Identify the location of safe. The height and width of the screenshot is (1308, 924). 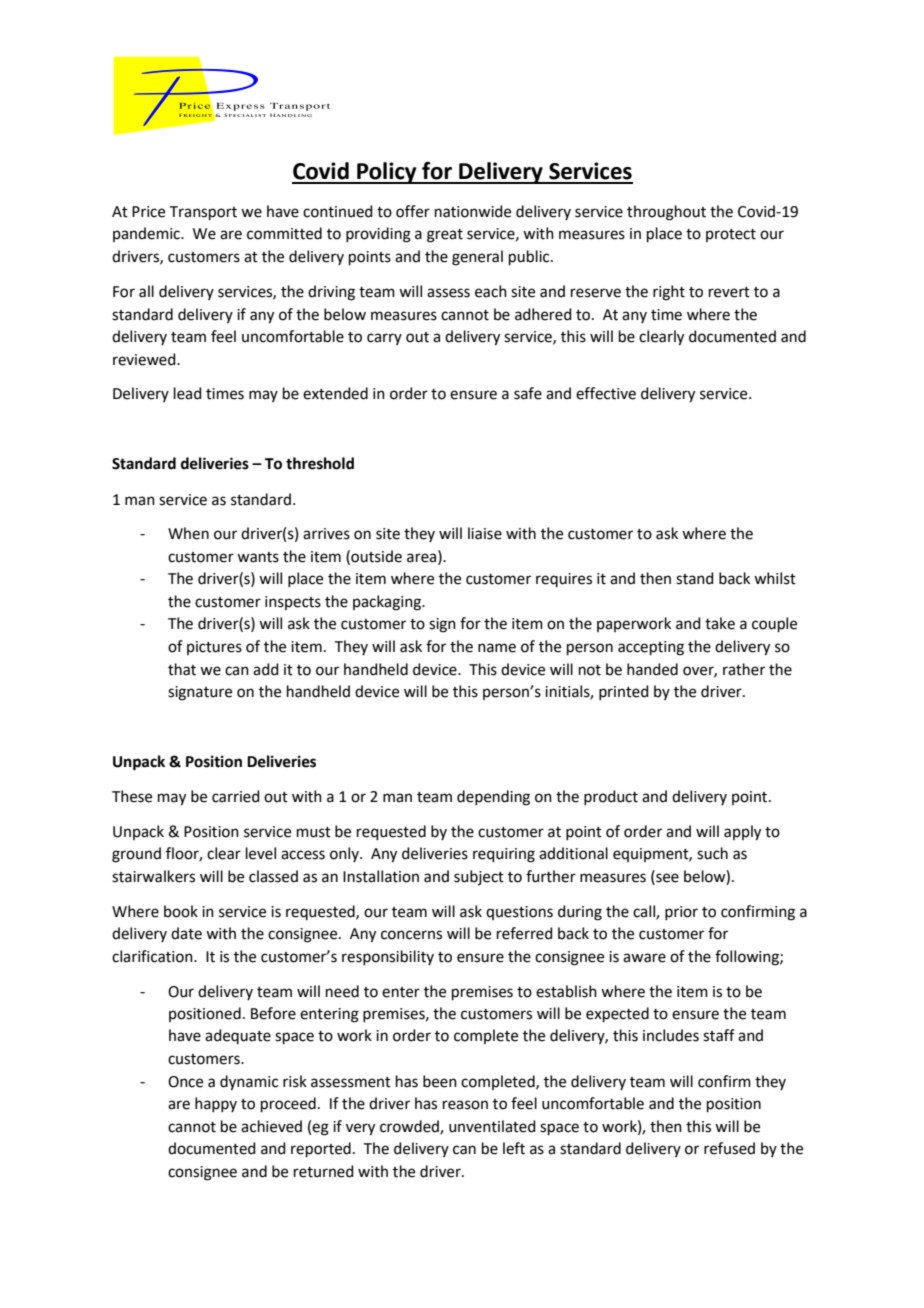
(528, 393).
